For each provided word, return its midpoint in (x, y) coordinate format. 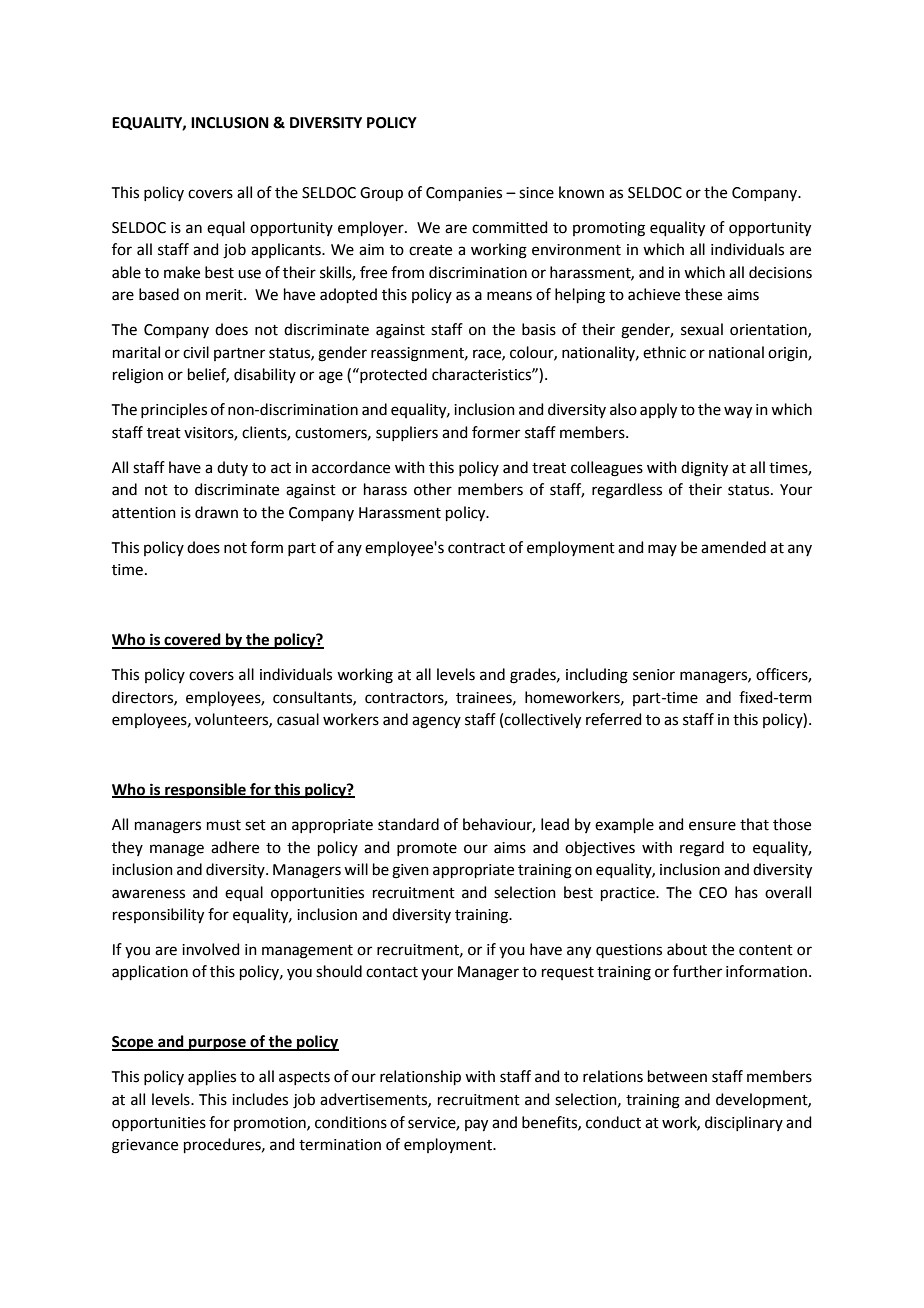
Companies (464, 194)
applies (212, 1077)
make (182, 272)
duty (232, 468)
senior (654, 675)
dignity (704, 469)
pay (476, 1125)
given (410, 871)
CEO (713, 893)
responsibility (158, 916)
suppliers (407, 433)
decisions (780, 272)
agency (436, 722)
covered (192, 640)
